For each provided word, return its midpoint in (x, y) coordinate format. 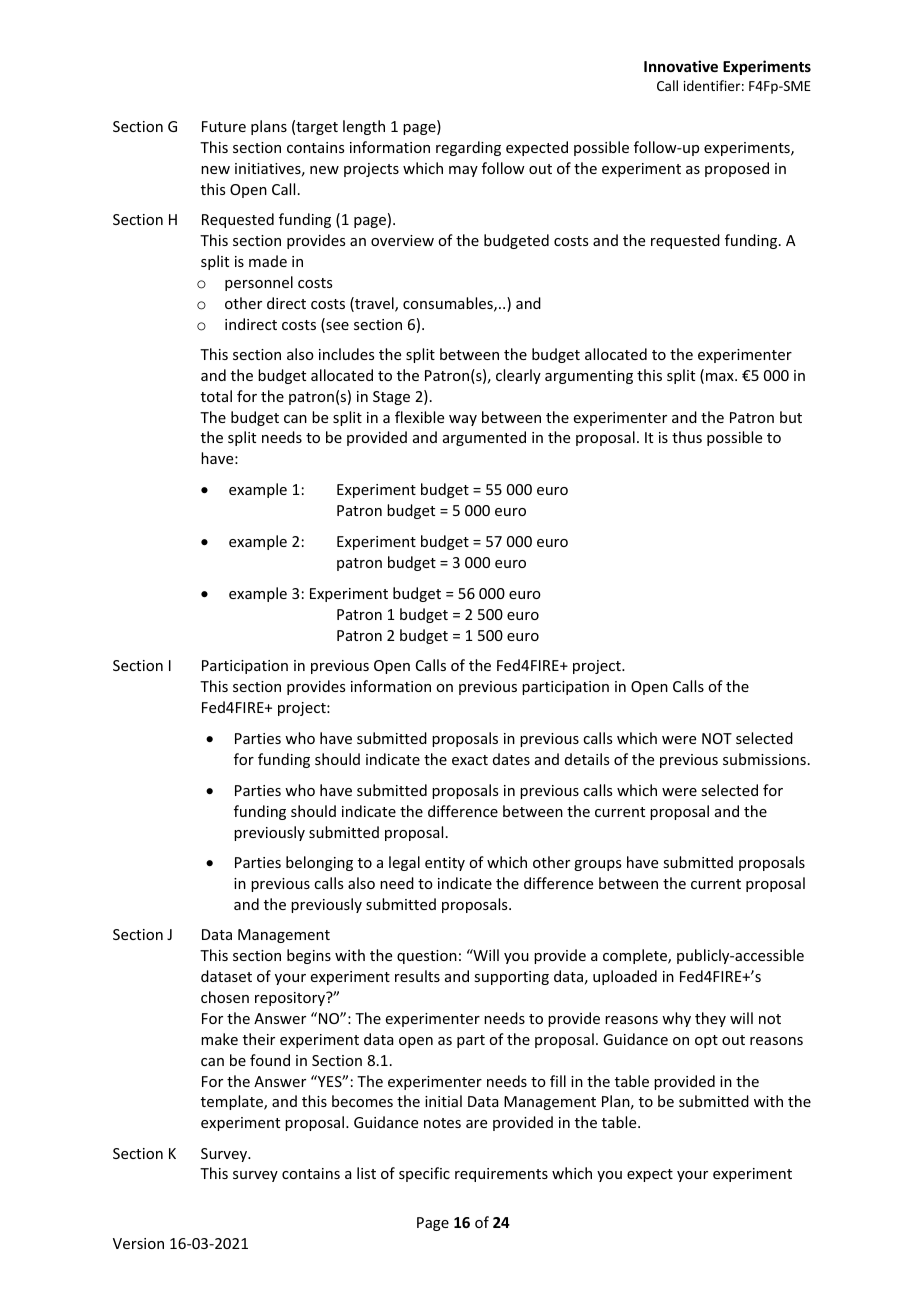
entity (445, 864)
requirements (501, 1175)
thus (687, 437)
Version (138, 1243)
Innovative (681, 66)
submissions (764, 759)
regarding (468, 148)
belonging (319, 863)
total (216, 396)
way (463, 420)
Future (224, 126)
